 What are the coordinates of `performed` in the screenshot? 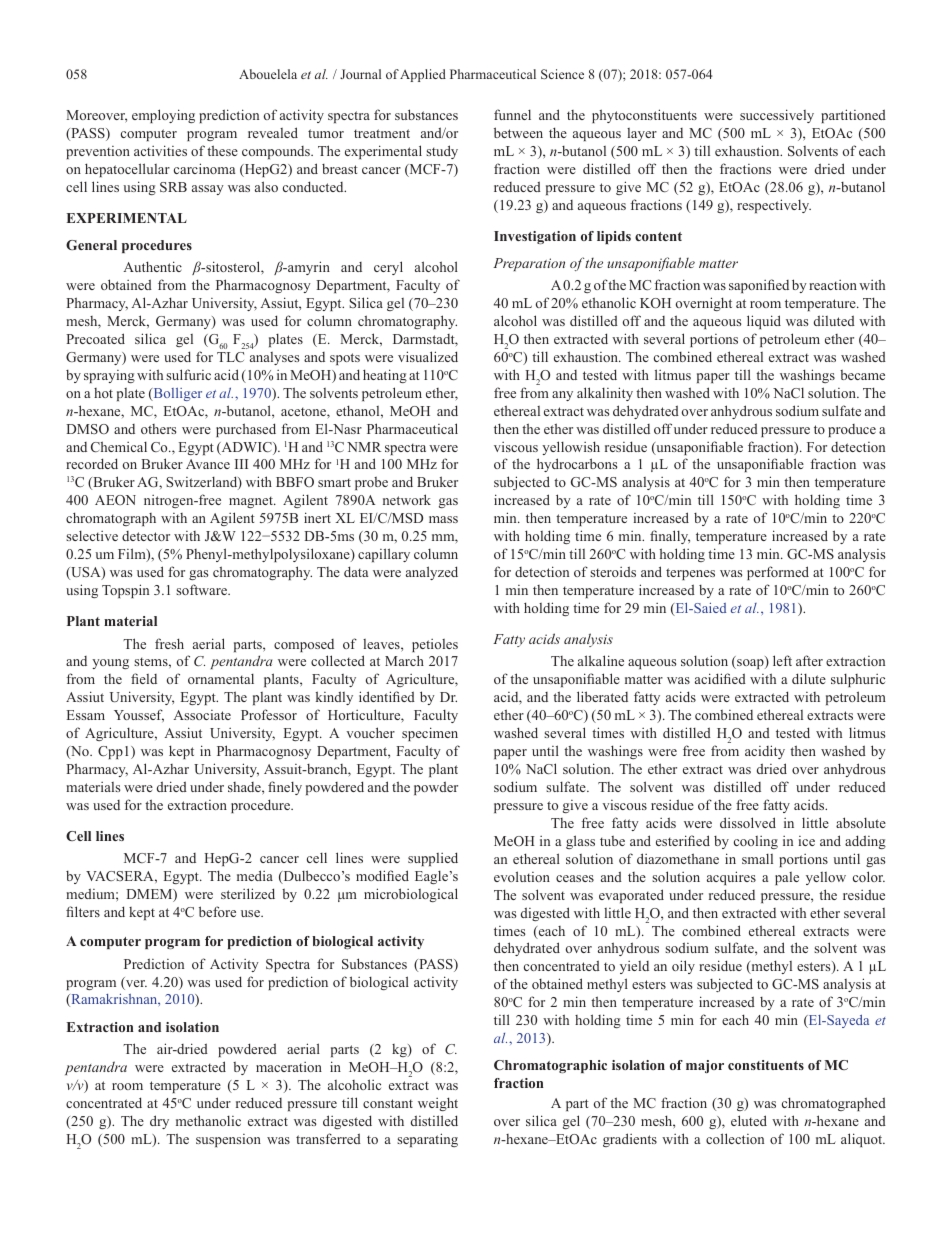 It's located at (778, 573).
